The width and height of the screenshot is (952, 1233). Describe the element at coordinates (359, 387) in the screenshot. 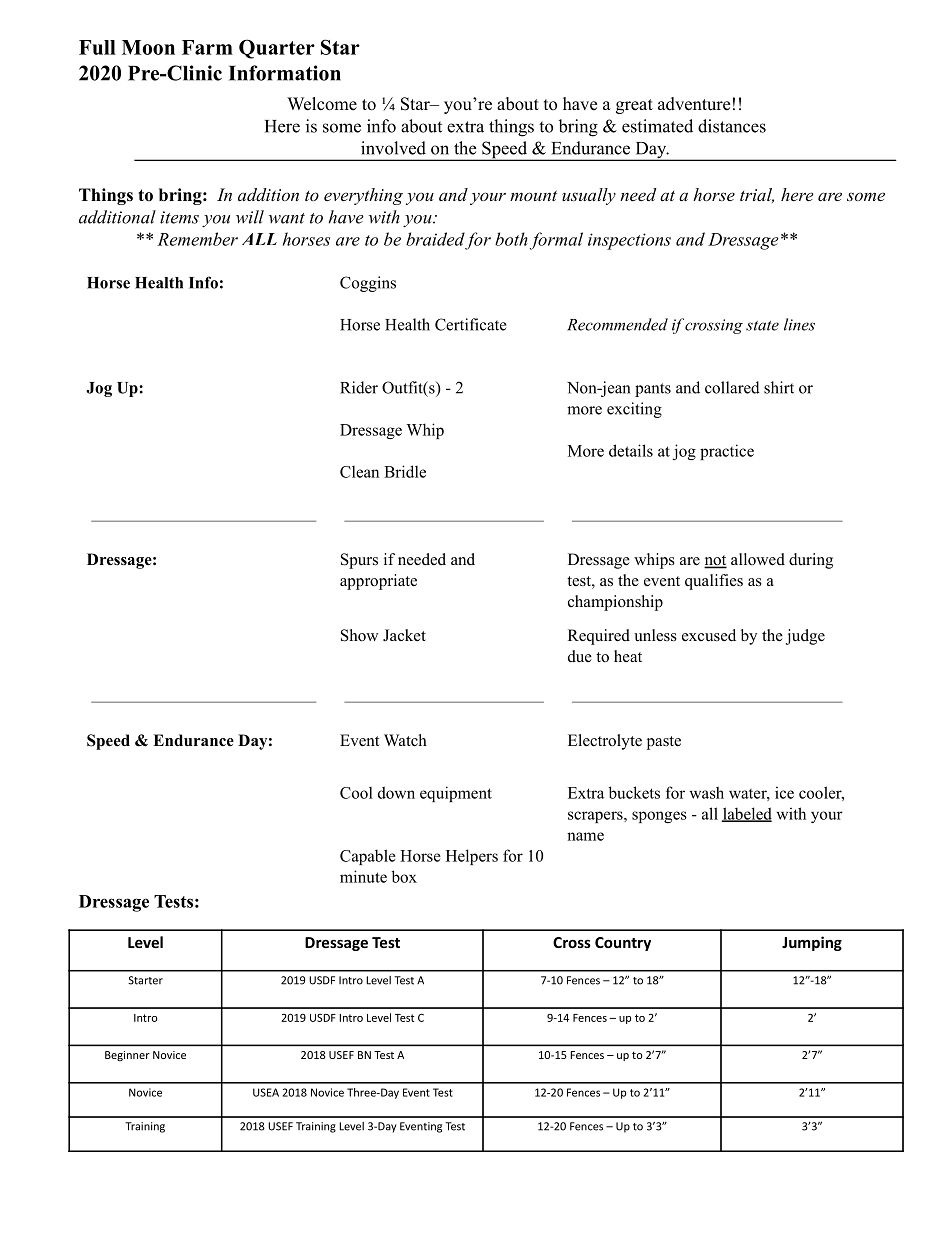

I see `Rider` at that location.
